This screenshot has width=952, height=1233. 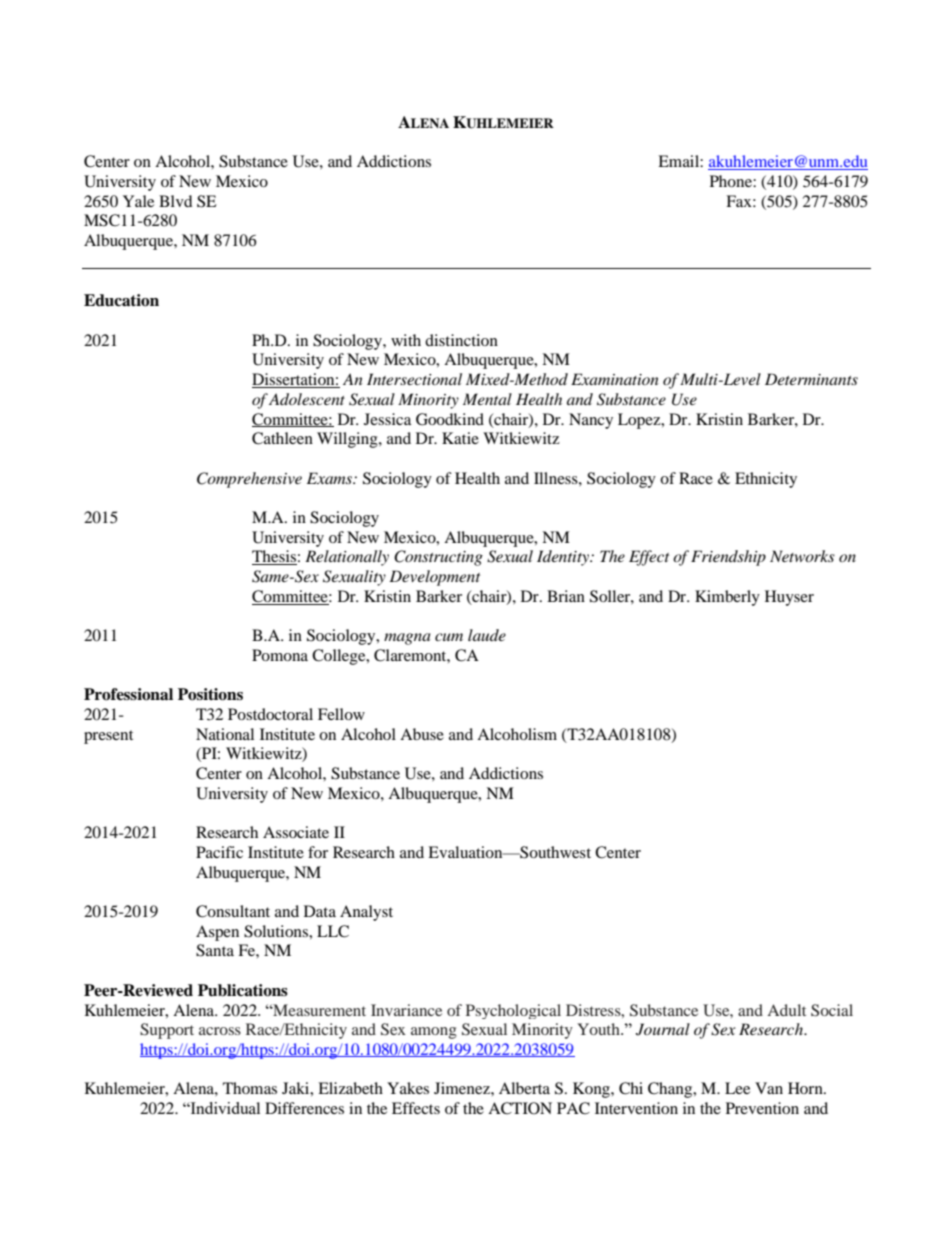 What do you see at coordinates (224, 1108) in the screenshot?
I see `Individual` at bounding box center [224, 1108].
